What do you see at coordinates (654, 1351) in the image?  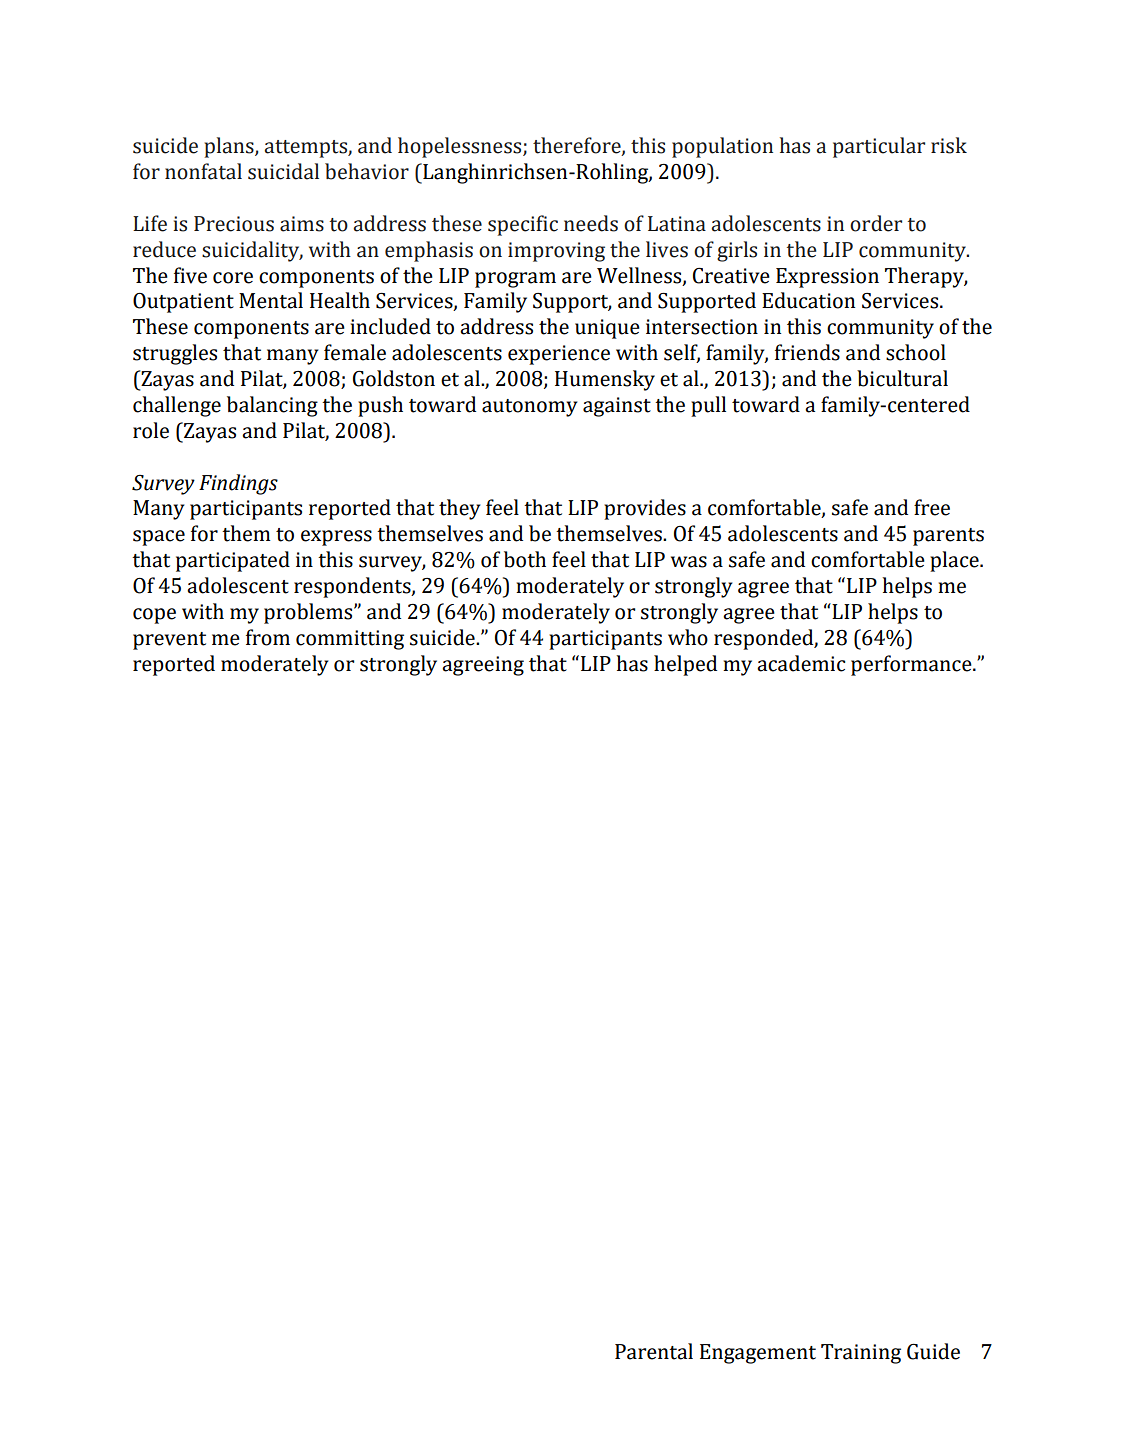 I see `Parental` at bounding box center [654, 1351].
